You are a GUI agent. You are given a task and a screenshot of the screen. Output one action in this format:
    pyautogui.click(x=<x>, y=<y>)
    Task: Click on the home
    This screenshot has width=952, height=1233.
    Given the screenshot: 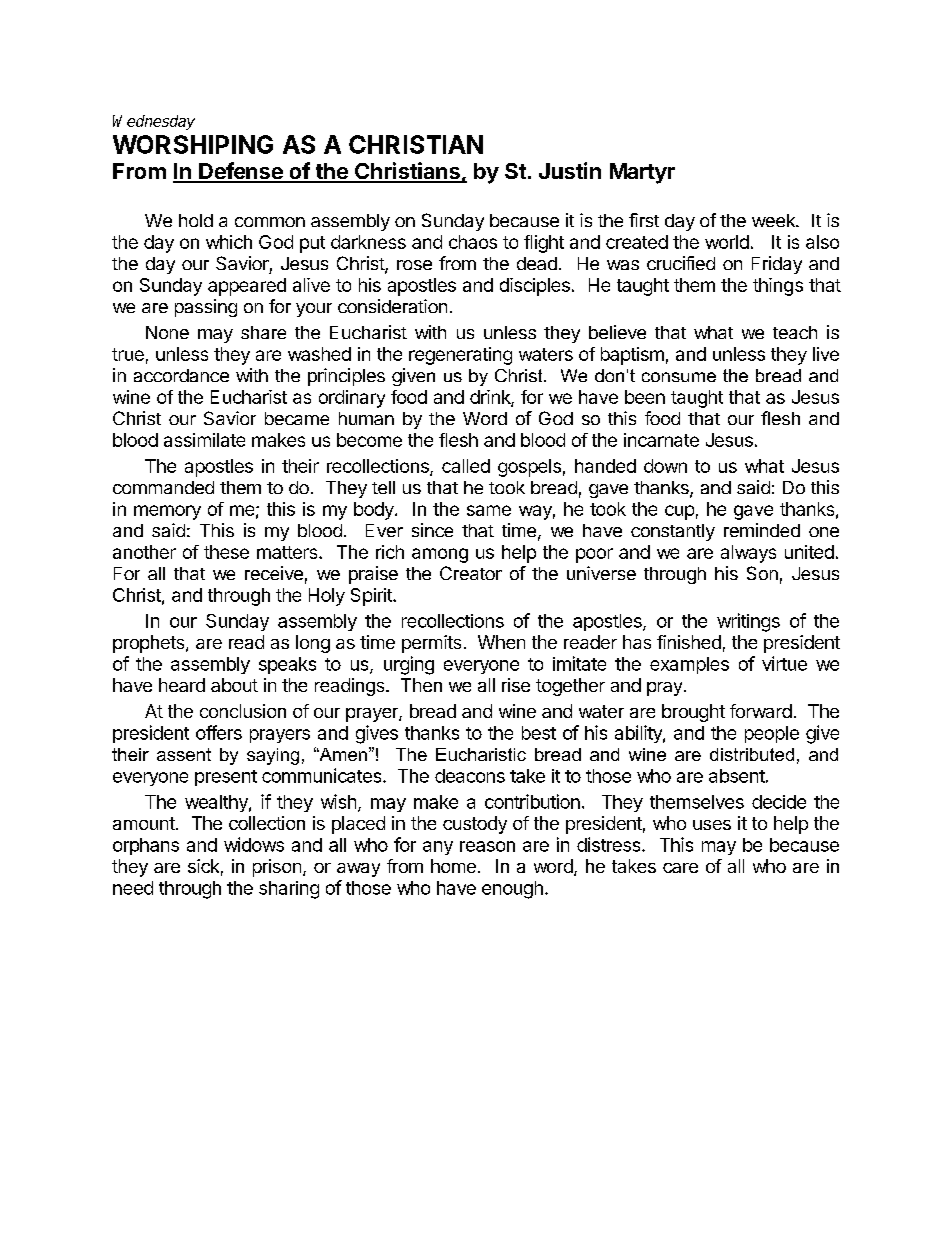 What is the action you would take?
    pyautogui.click(x=453, y=866)
